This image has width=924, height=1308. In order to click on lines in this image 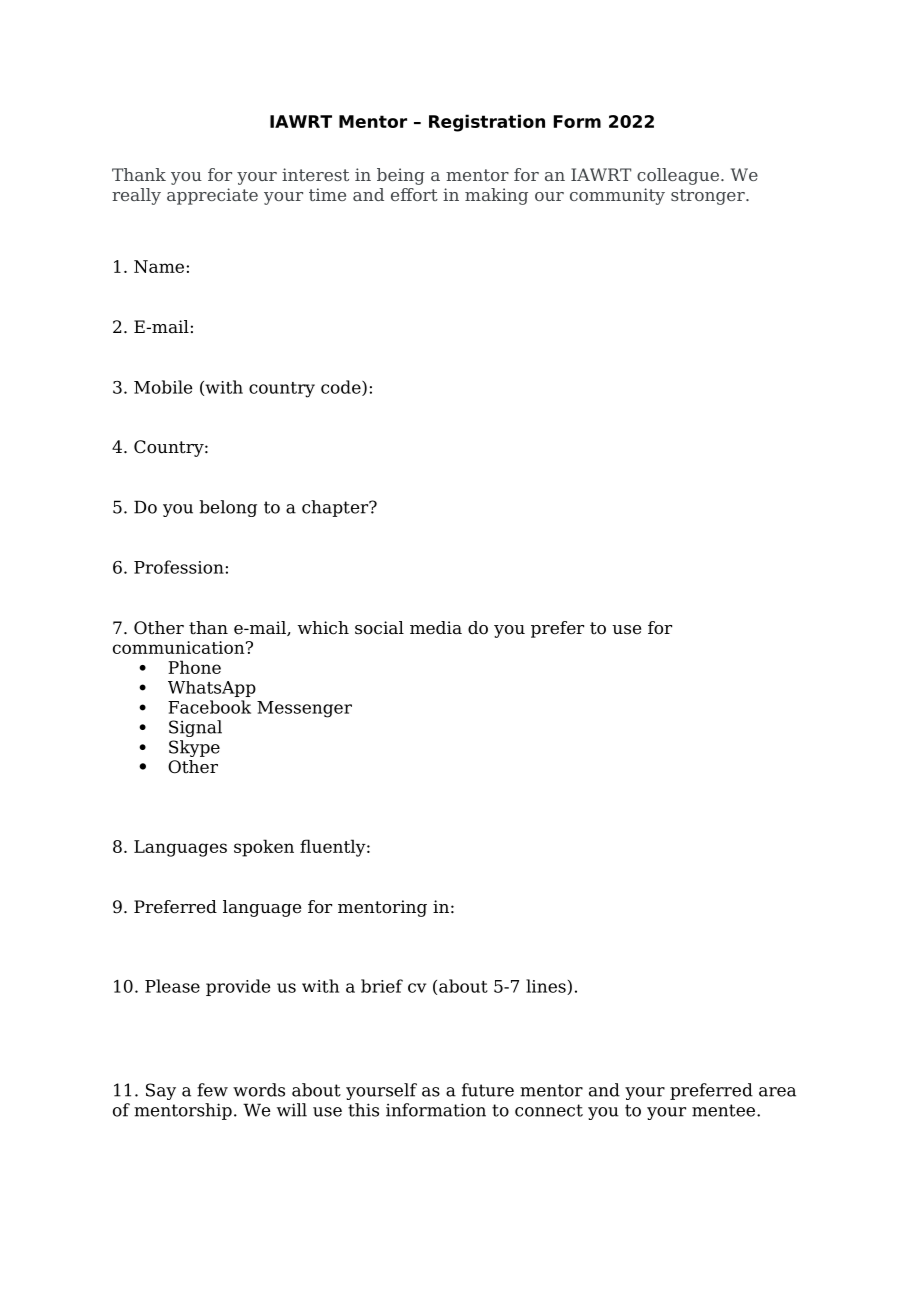, I will do `click(547, 987)`.
